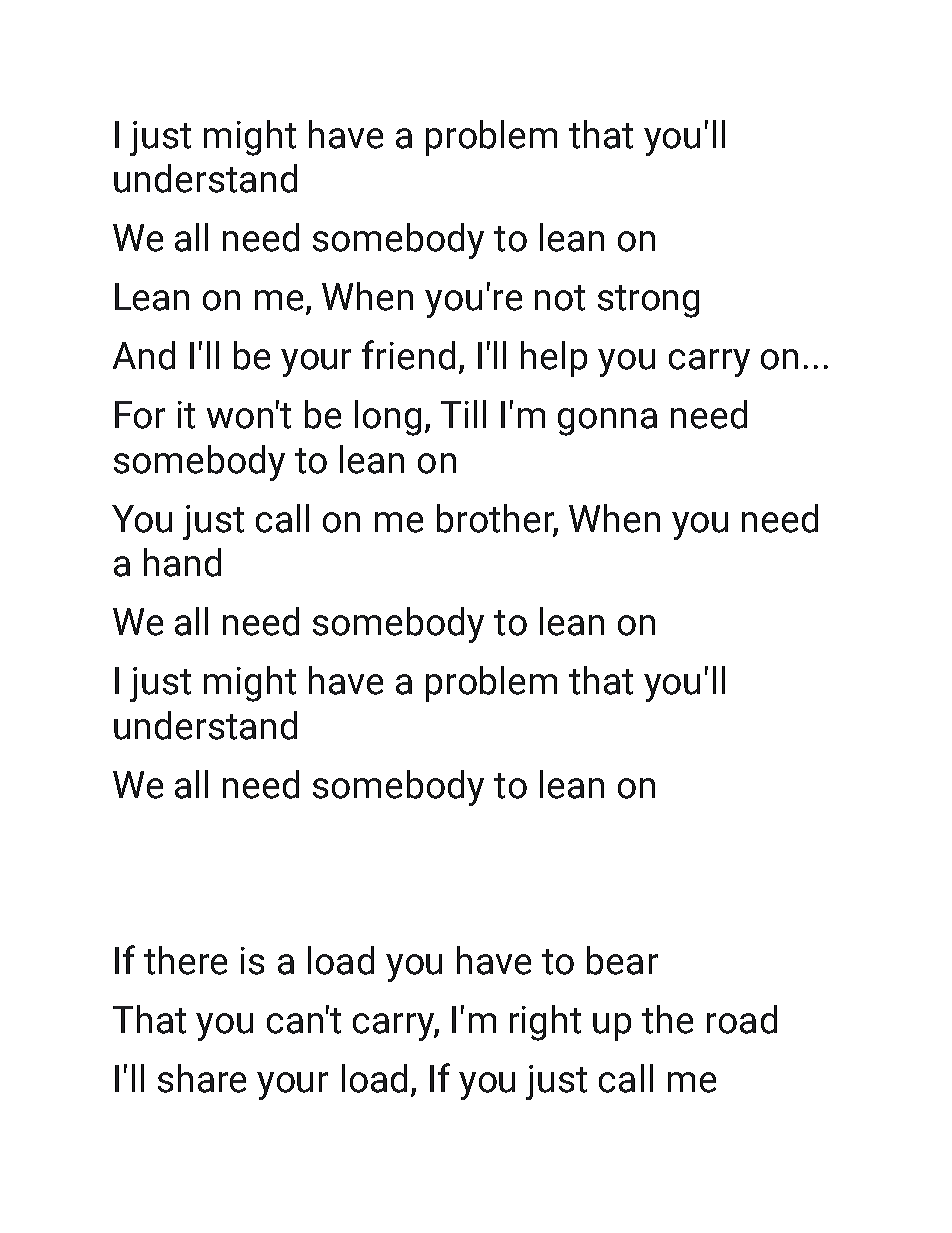  Describe the element at coordinates (742, 1019) in the screenshot. I see `road` at that location.
